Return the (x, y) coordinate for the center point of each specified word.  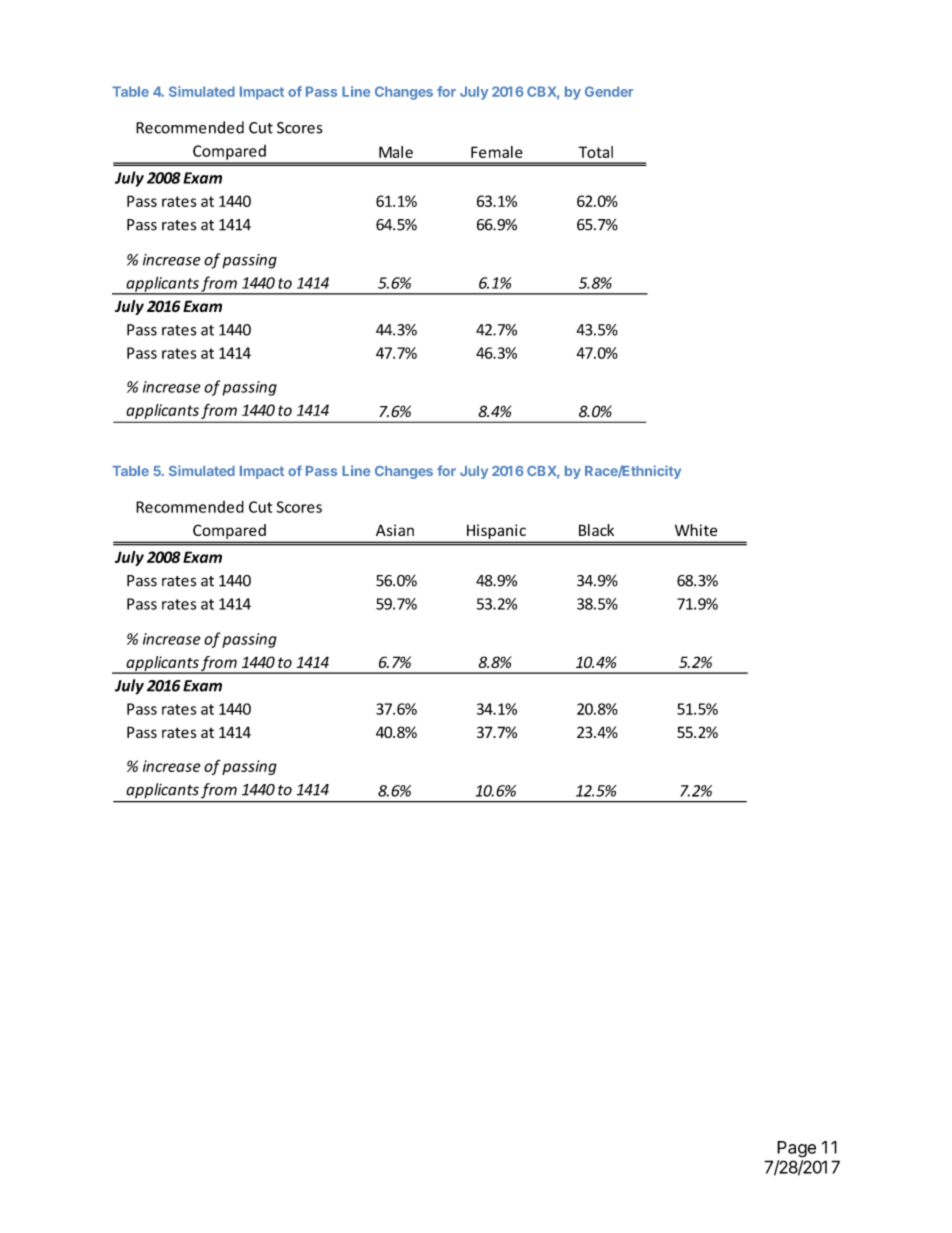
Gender (609, 91)
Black (596, 530)
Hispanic (496, 533)
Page (796, 1149)
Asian (395, 530)
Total (595, 152)
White (696, 530)
